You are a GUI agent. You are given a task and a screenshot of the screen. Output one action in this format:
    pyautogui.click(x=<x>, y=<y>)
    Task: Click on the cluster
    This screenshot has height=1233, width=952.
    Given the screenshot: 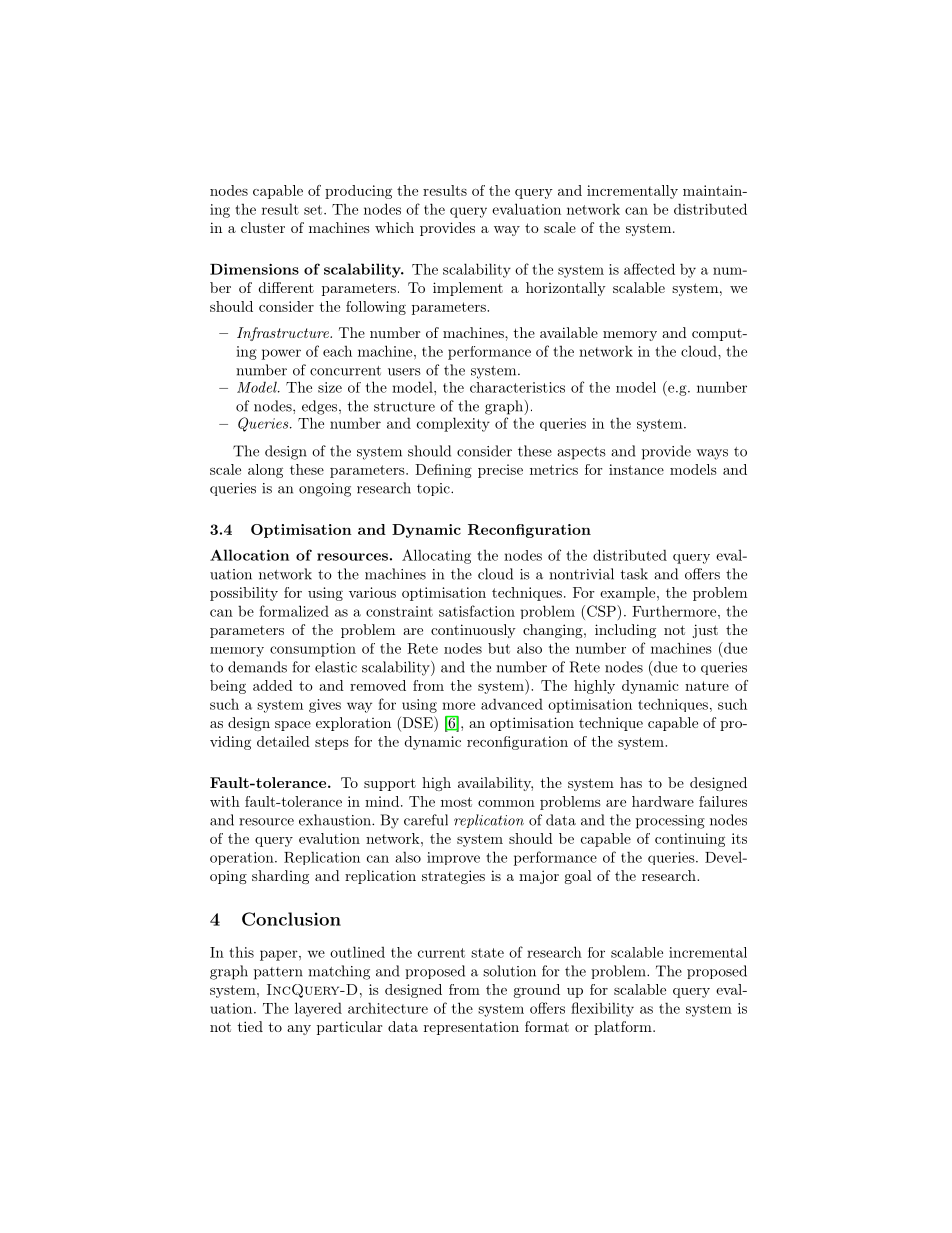 What is the action you would take?
    pyautogui.click(x=263, y=227)
